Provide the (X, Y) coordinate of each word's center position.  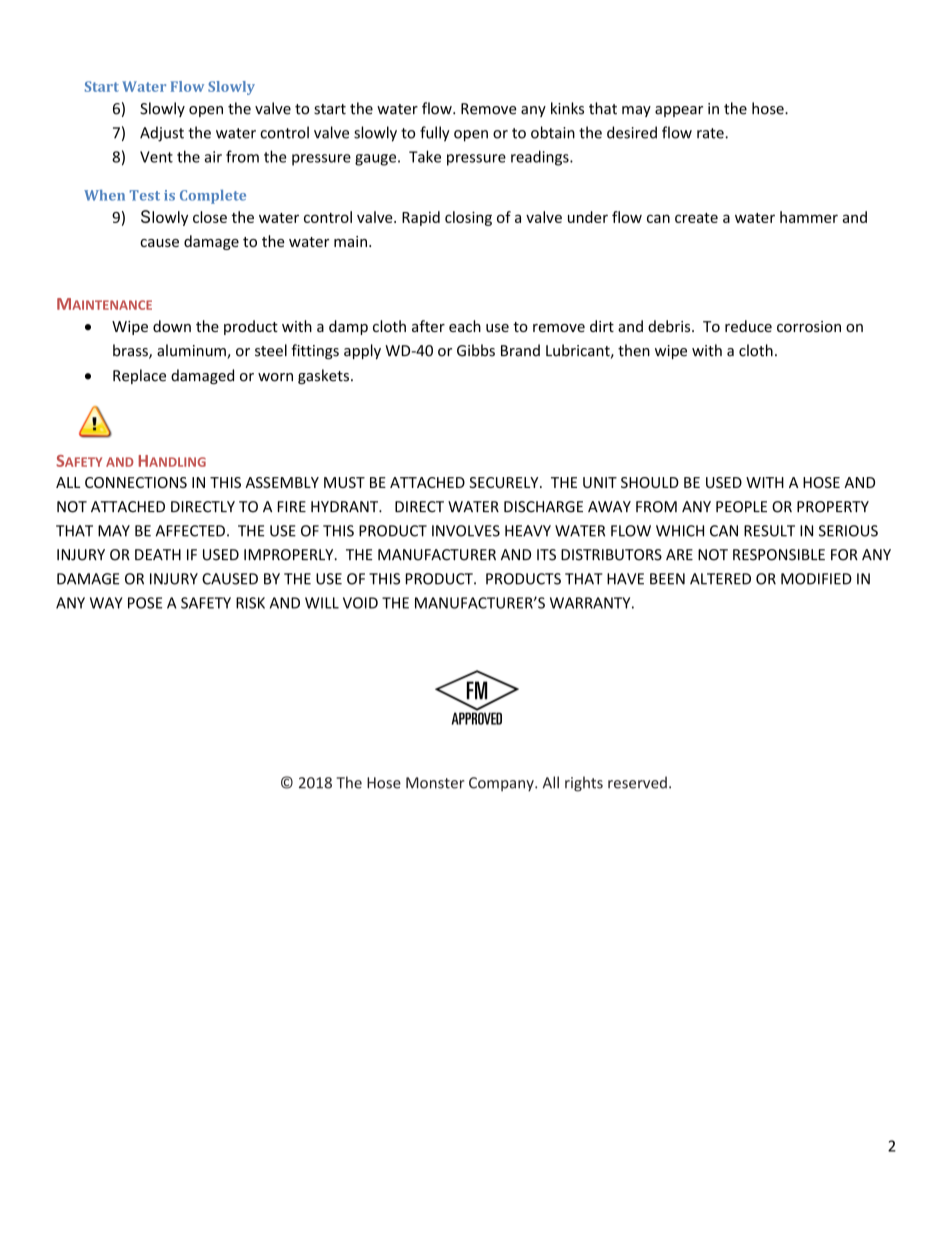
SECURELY (505, 482)
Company (502, 784)
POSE (145, 603)
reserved (637, 782)
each (465, 326)
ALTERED (720, 579)
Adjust (162, 134)
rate (711, 133)
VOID (360, 603)
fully (435, 134)
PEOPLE (741, 507)
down (172, 326)
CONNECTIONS (136, 482)
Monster (435, 783)
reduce (748, 326)
